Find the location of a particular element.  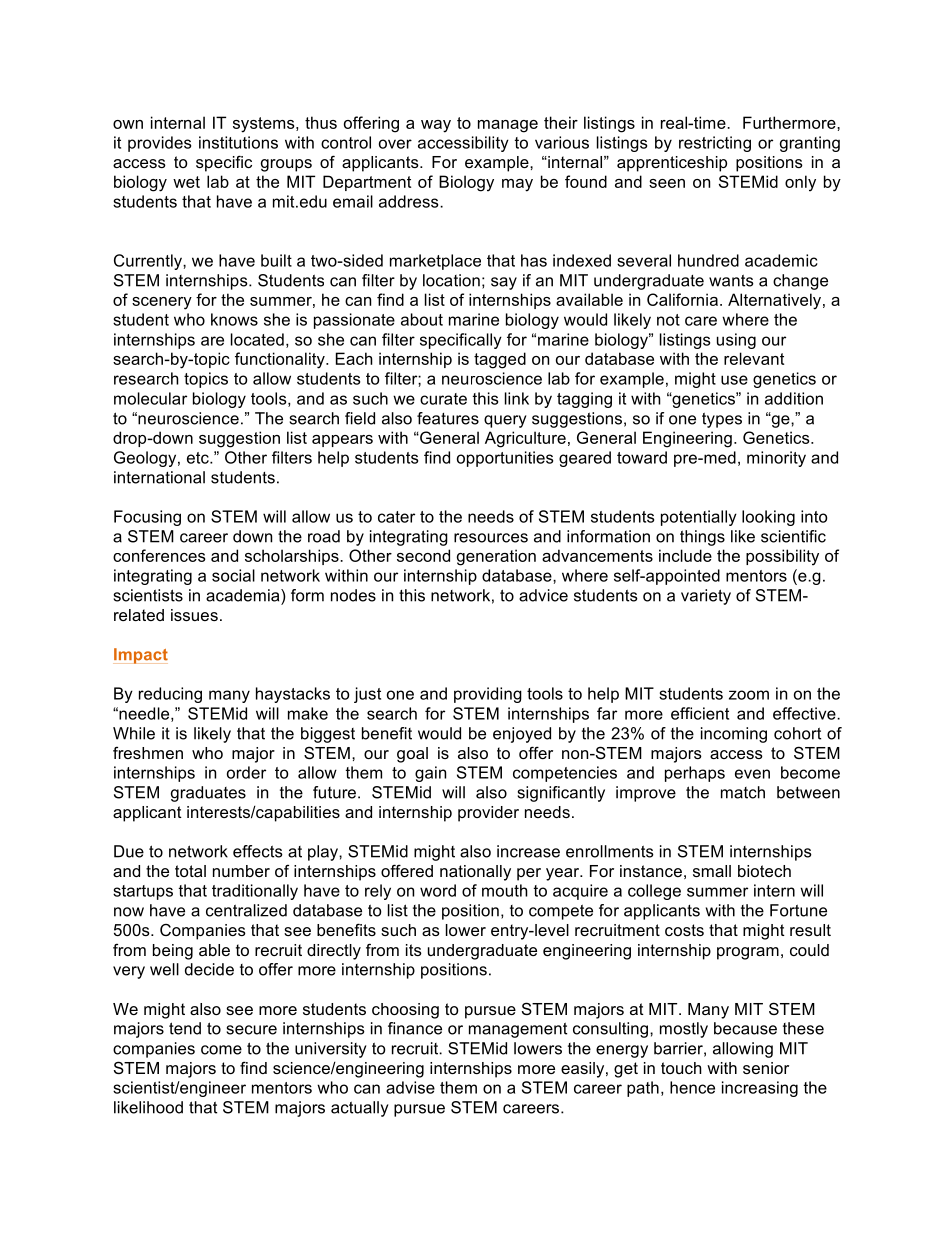

variety is located at coordinates (706, 597).
